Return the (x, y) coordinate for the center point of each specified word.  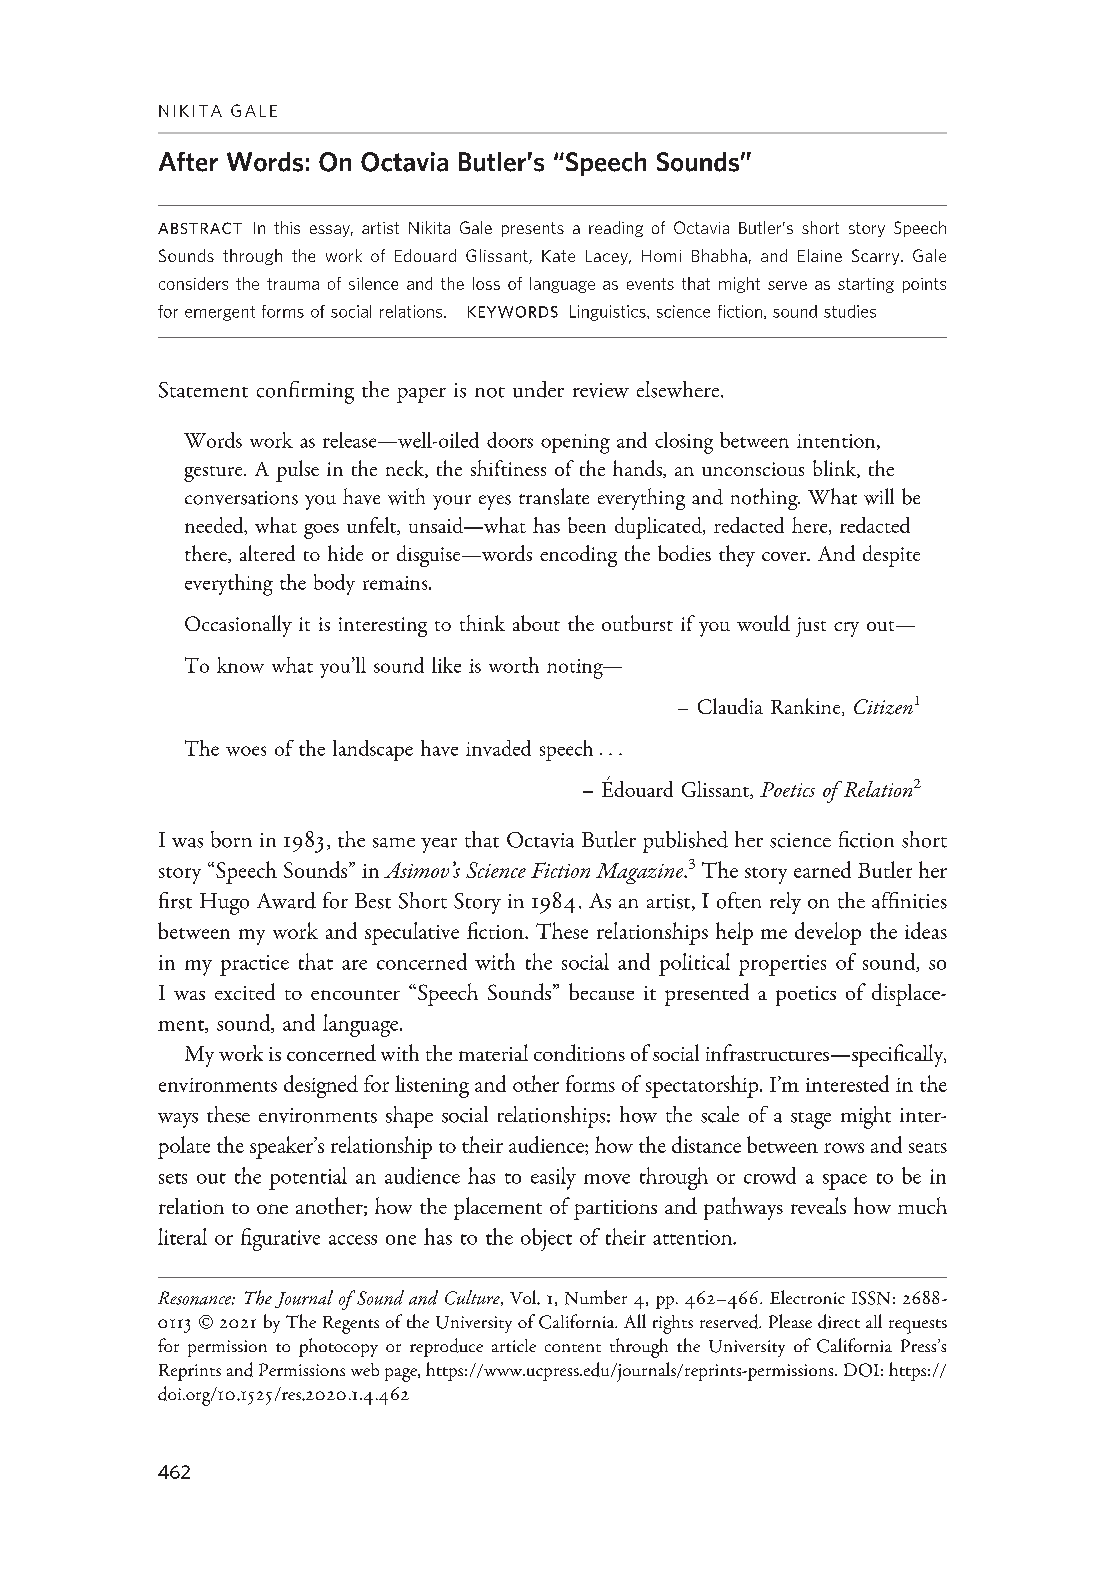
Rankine (807, 707)
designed (321, 1086)
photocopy (338, 1347)
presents (533, 229)
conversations (241, 498)
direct (839, 1321)
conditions (579, 1052)
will (879, 496)
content (573, 1348)
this (287, 227)
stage (811, 1120)
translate (554, 496)
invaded (498, 748)
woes (246, 751)
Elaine (820, 255)
